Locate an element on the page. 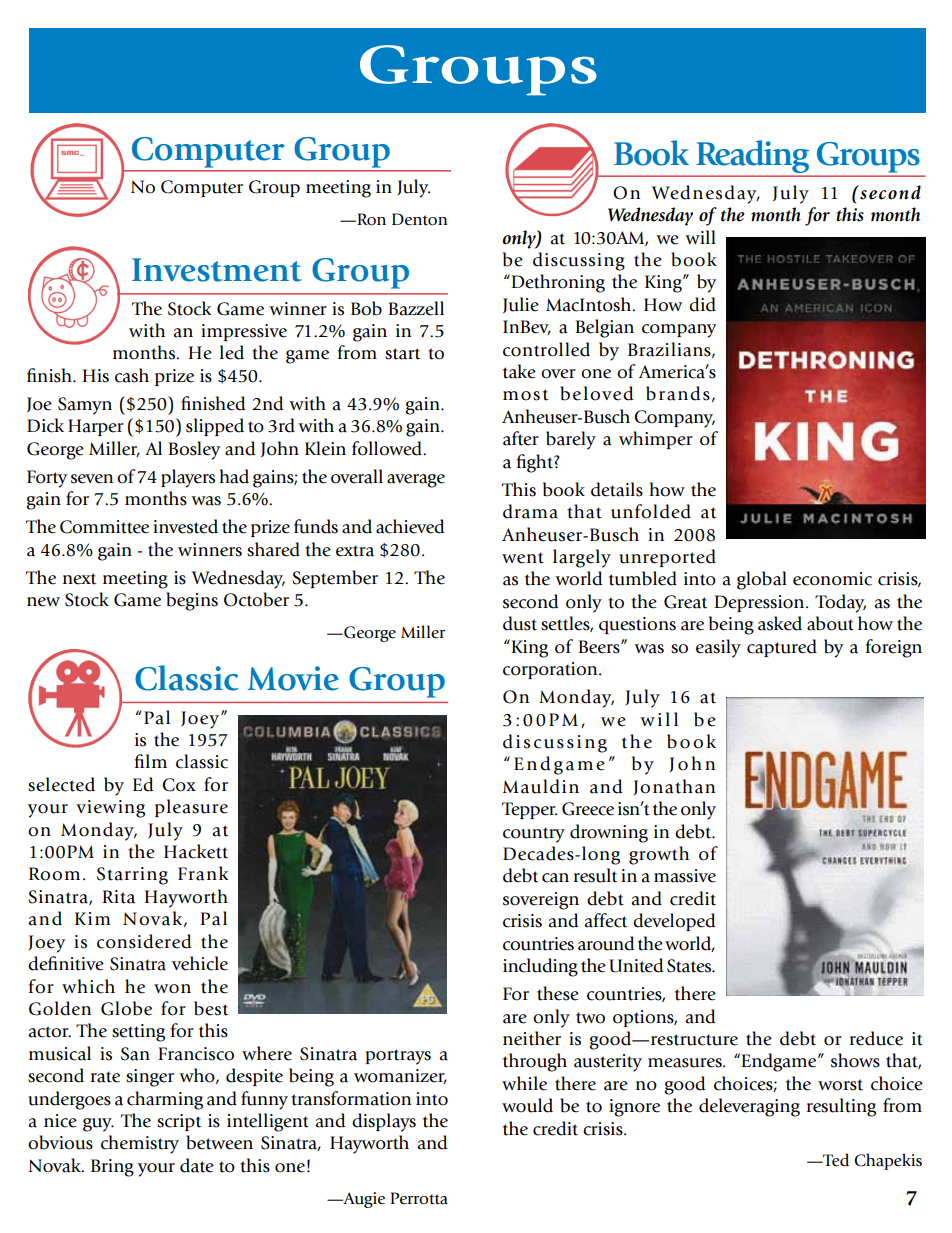 Image resolution: width=952 pixels, height=1233 pixels. corporation is located at coordinates (551, 670).
